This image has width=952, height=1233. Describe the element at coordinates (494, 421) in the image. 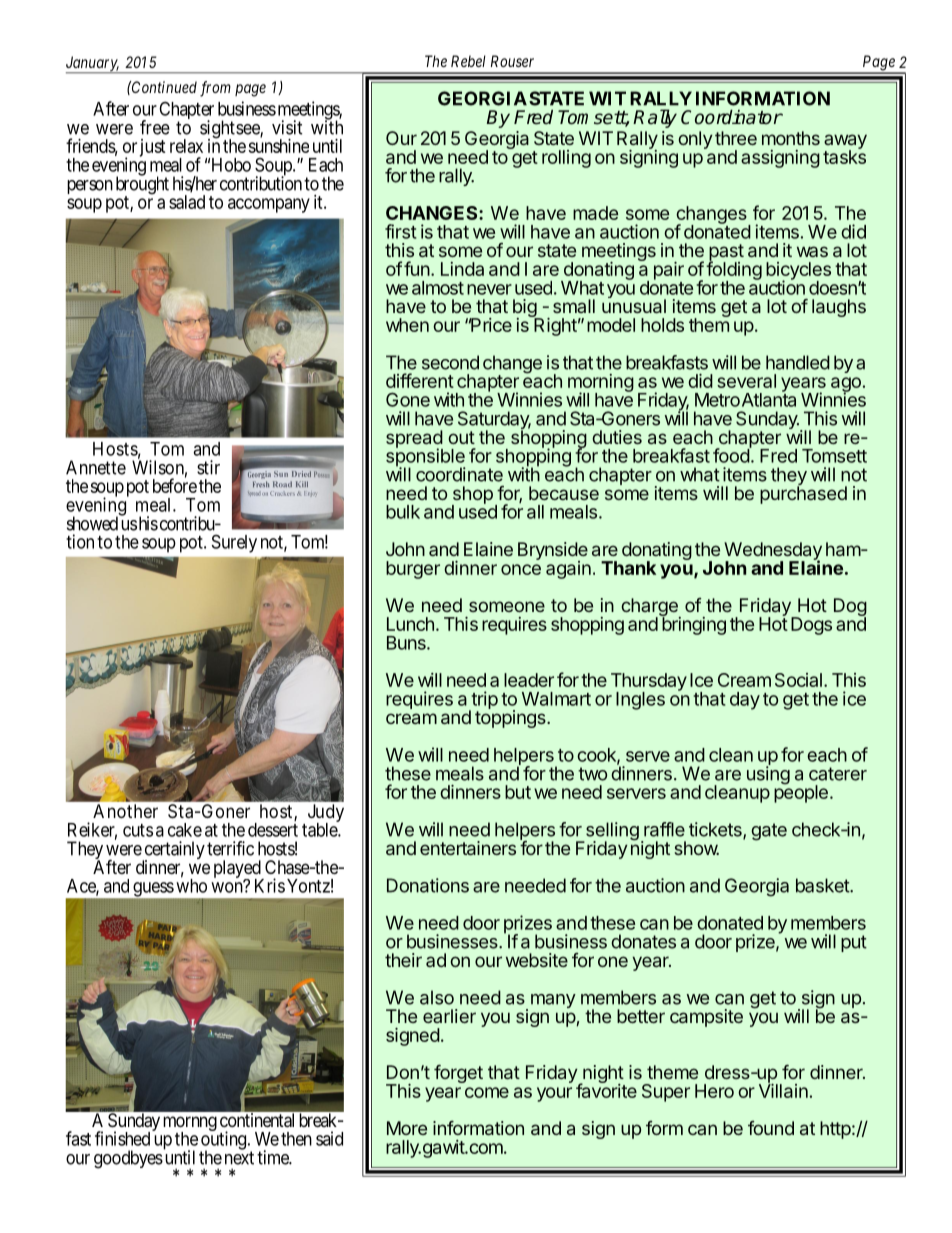

I see `Saturday` at that location.
